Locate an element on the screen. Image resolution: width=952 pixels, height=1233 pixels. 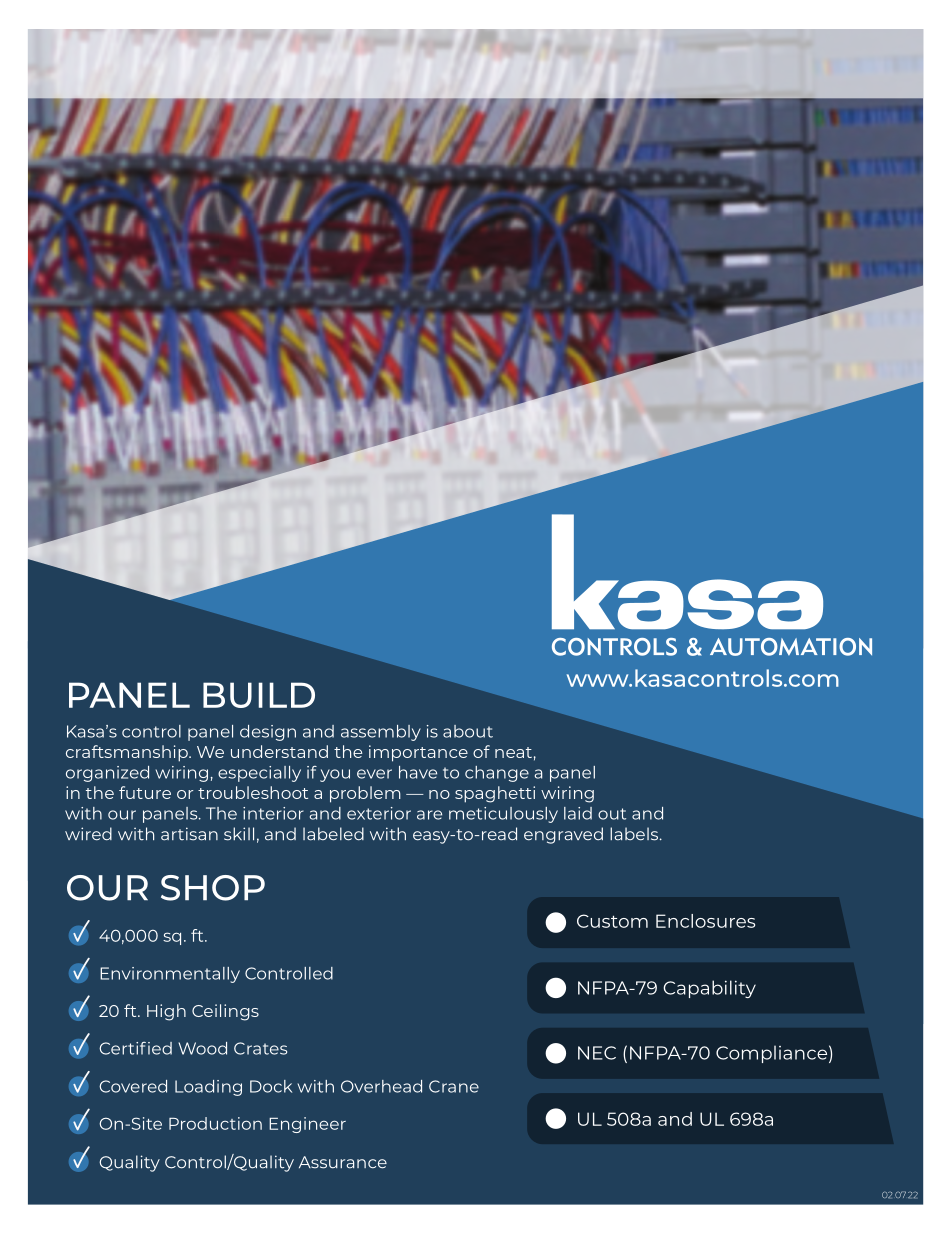
neat is located at coordinates (513, 752).
